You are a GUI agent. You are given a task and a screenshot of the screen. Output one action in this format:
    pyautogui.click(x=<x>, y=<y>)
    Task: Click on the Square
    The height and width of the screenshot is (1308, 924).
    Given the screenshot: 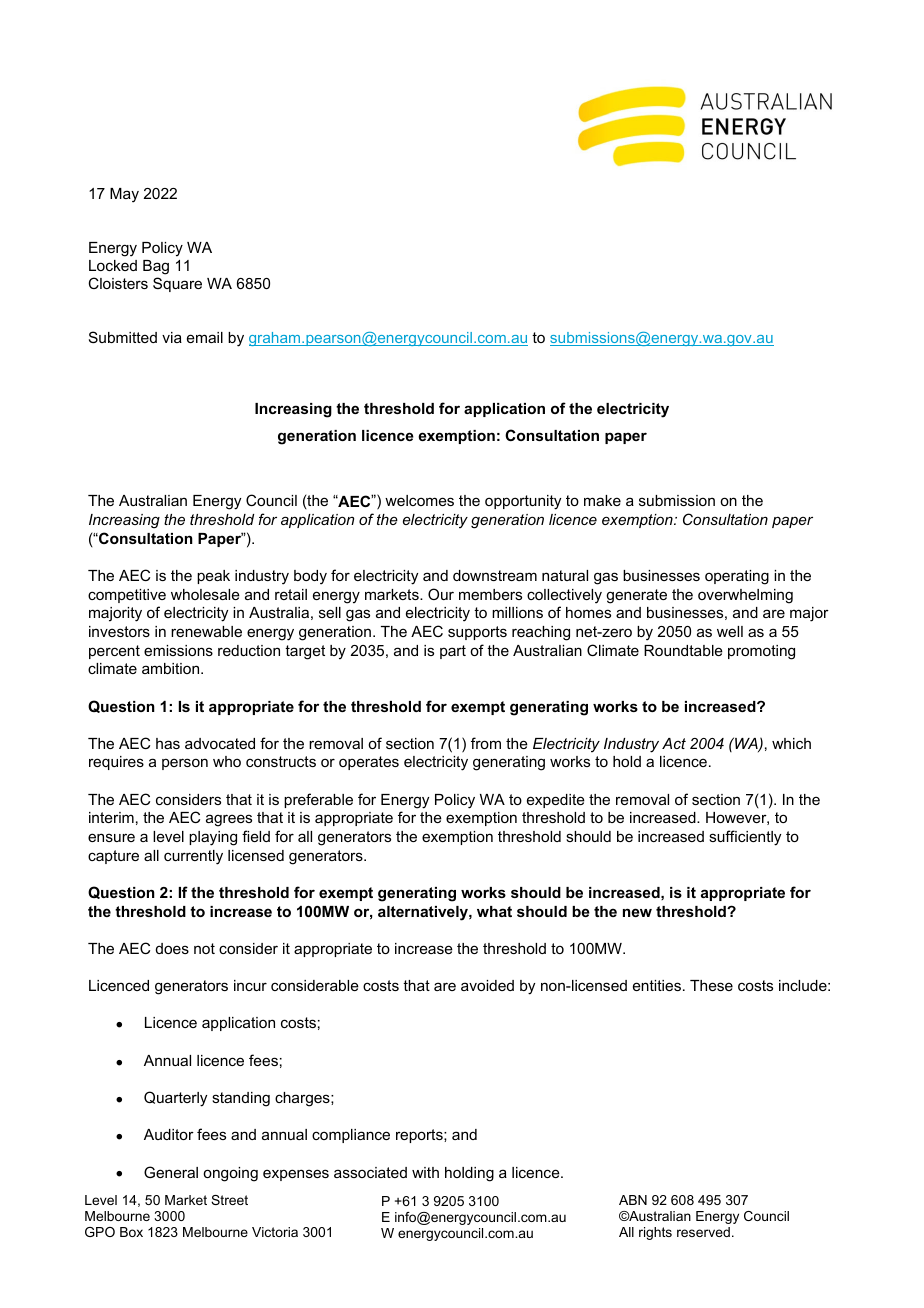 What is the action you would take?
    pyautogui.click(x=177, y=284)
